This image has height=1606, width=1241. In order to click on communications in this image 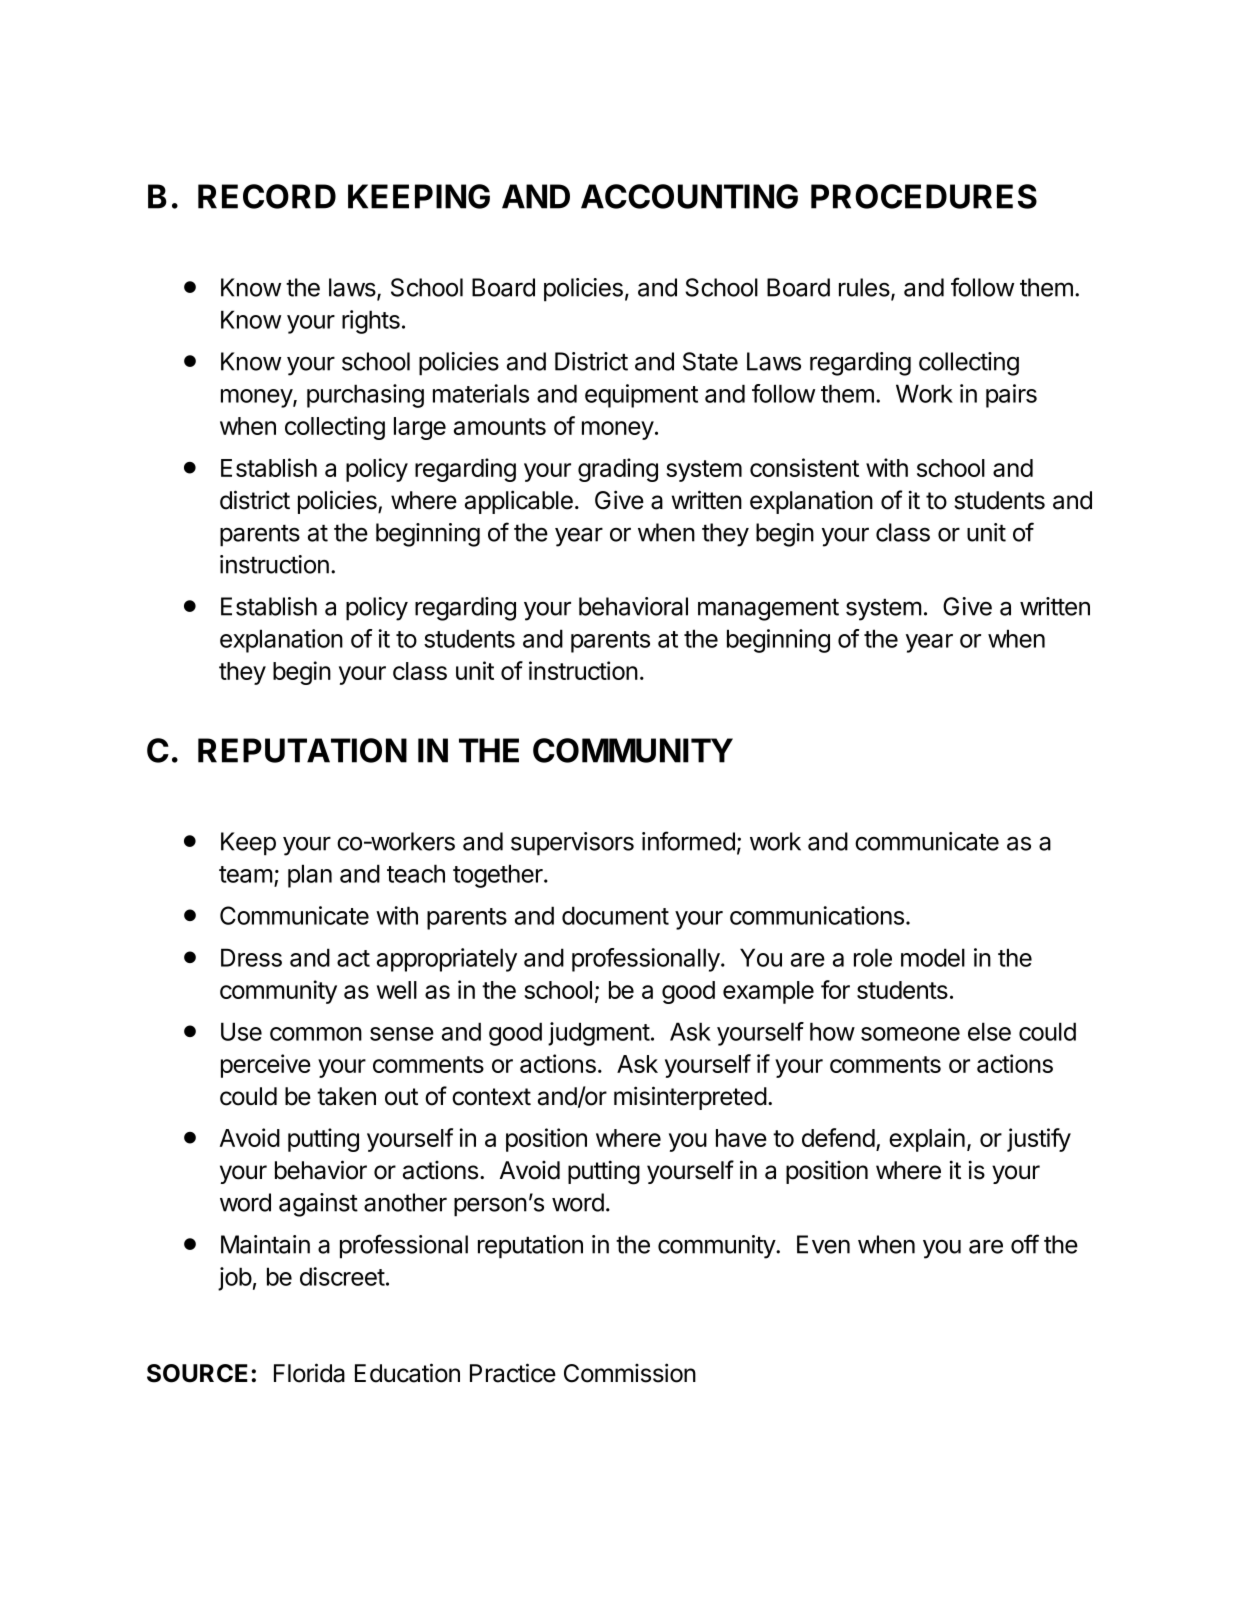, I will do `click(817, 915)`.
